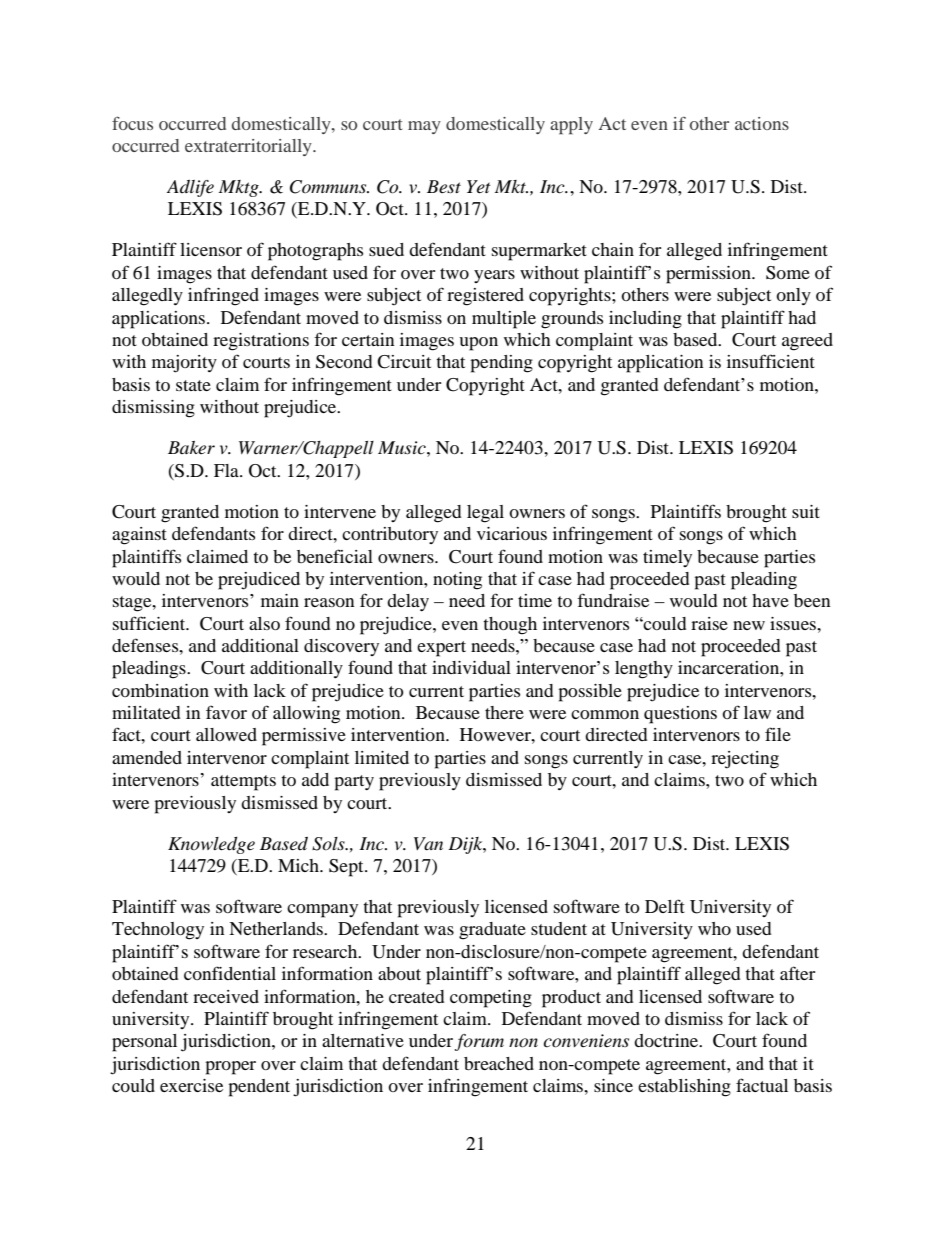 This screenshot has height=1233, width=952. I want to click on actions, so click(762, 123).
